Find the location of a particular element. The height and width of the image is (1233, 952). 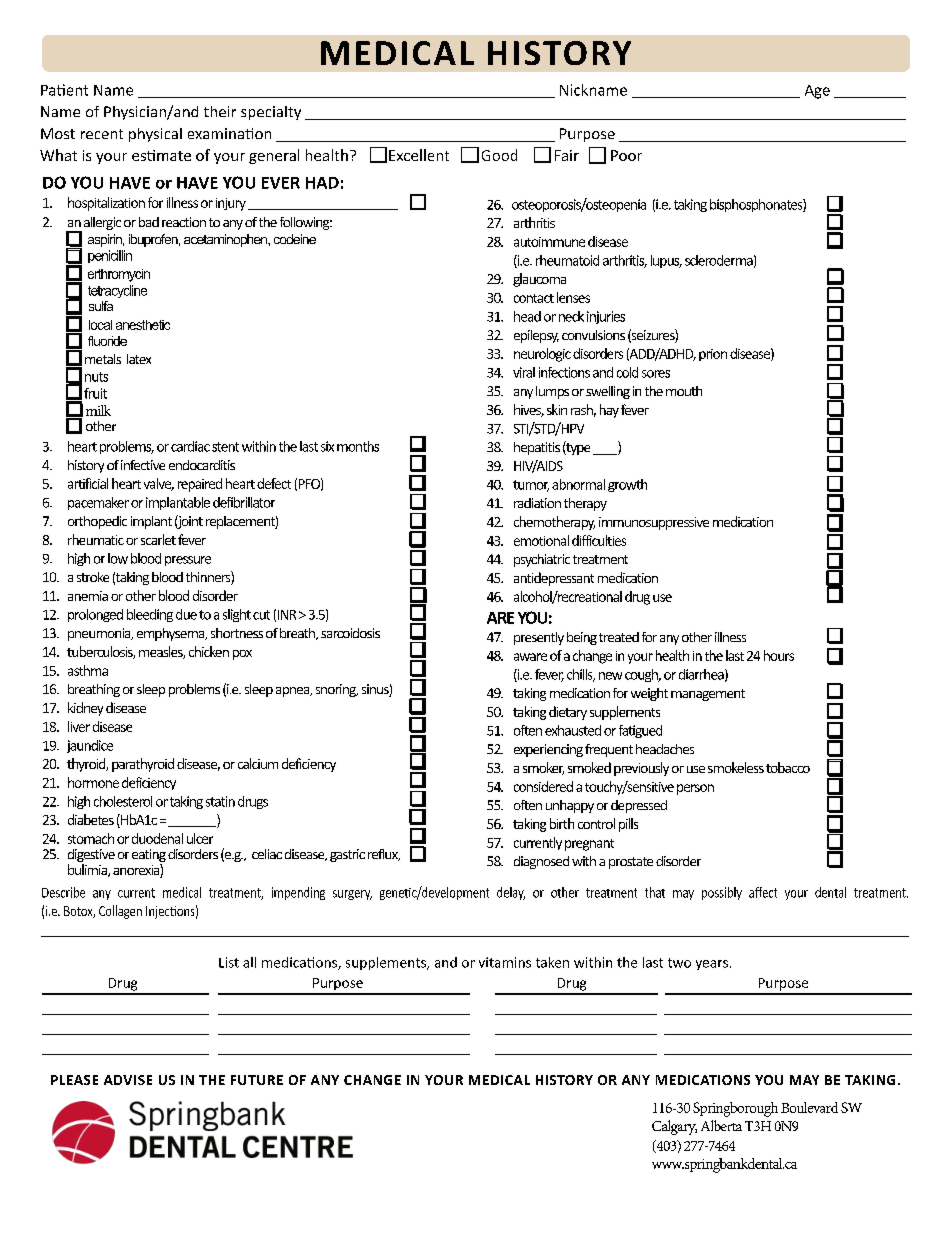

ADVISE is located at coordinates (128, 1080).
